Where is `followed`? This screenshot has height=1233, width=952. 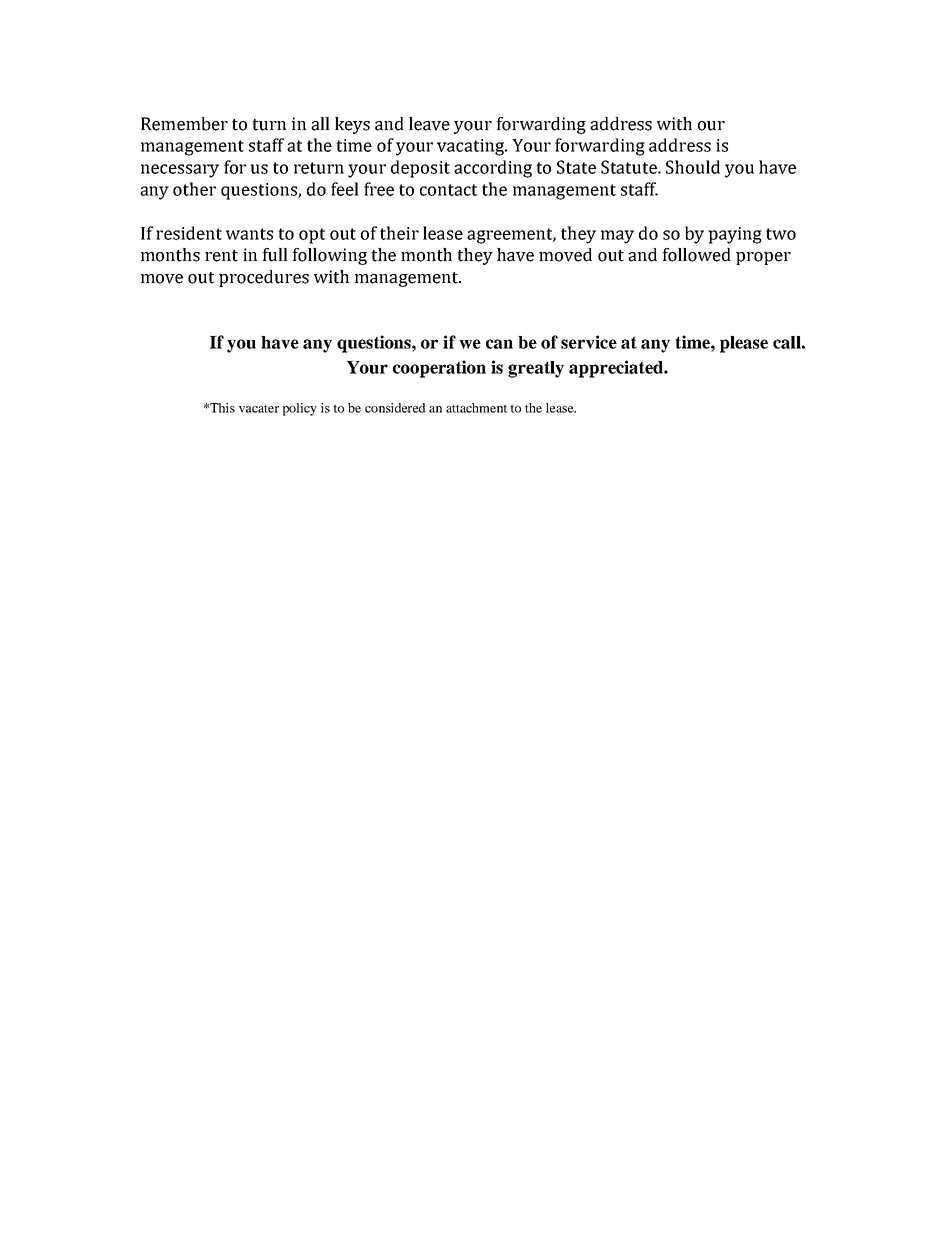 followed is located at coordinates (696, 255).
